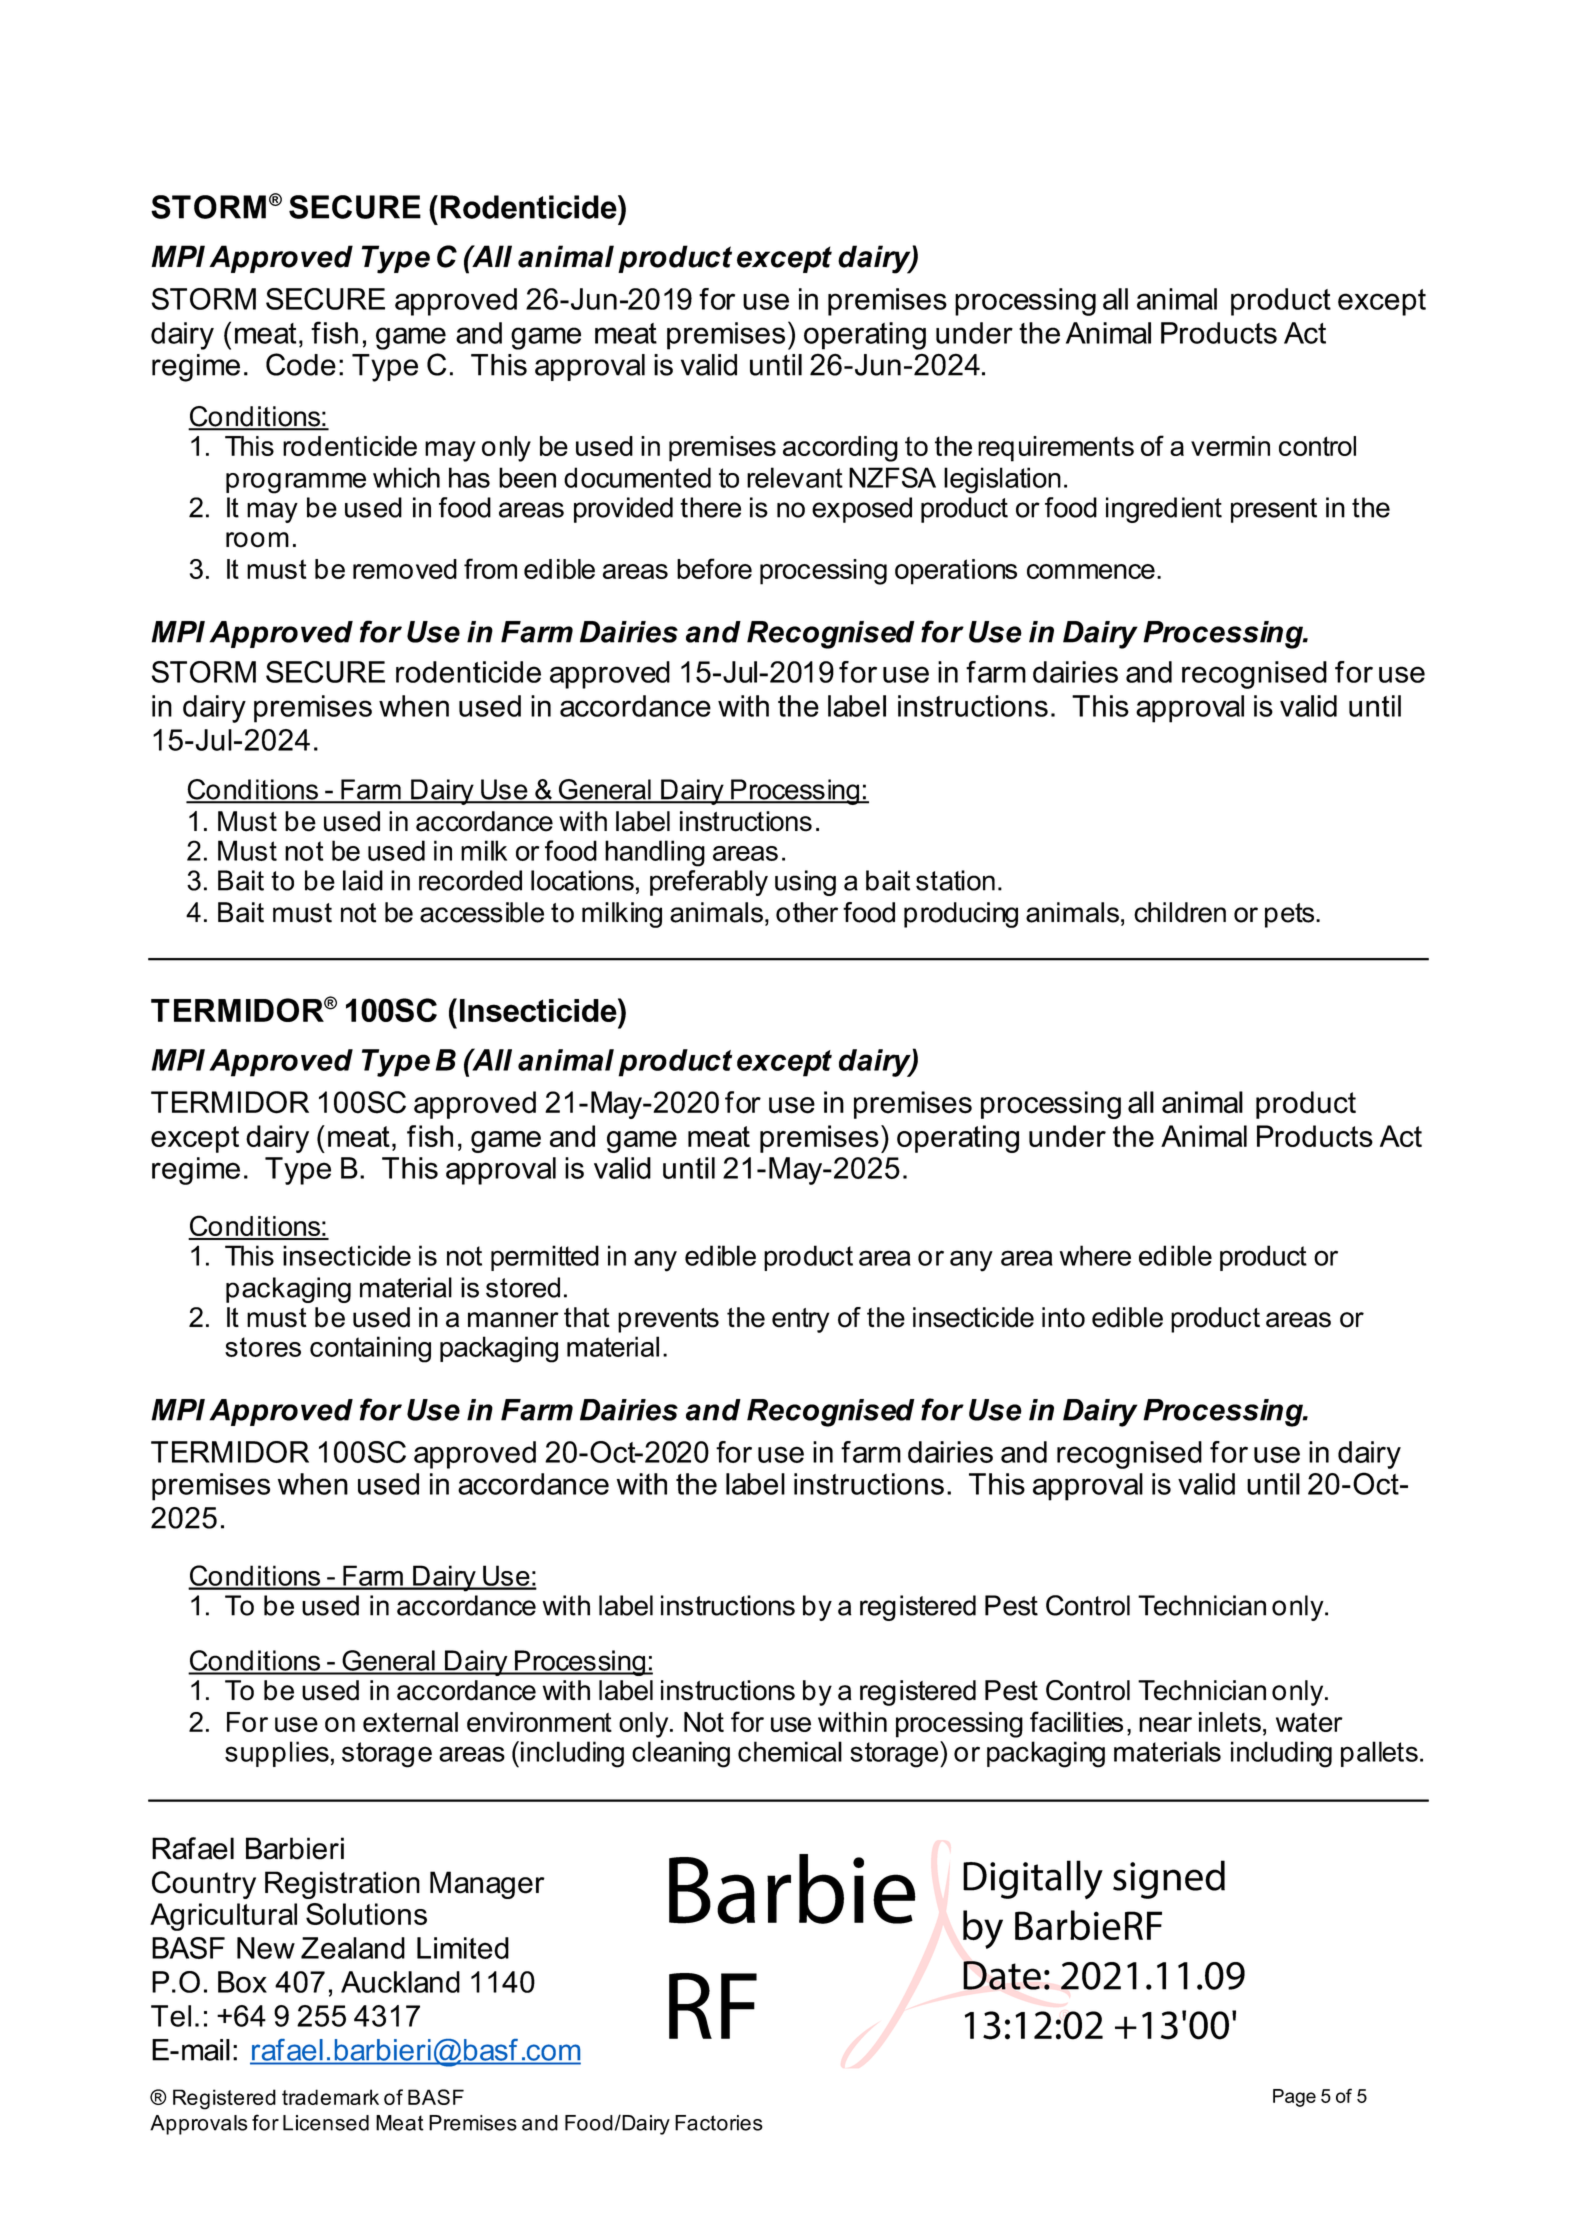 The width and height of the page is (1577, 2232). I want to click on vermin, so click(1230, 446).
